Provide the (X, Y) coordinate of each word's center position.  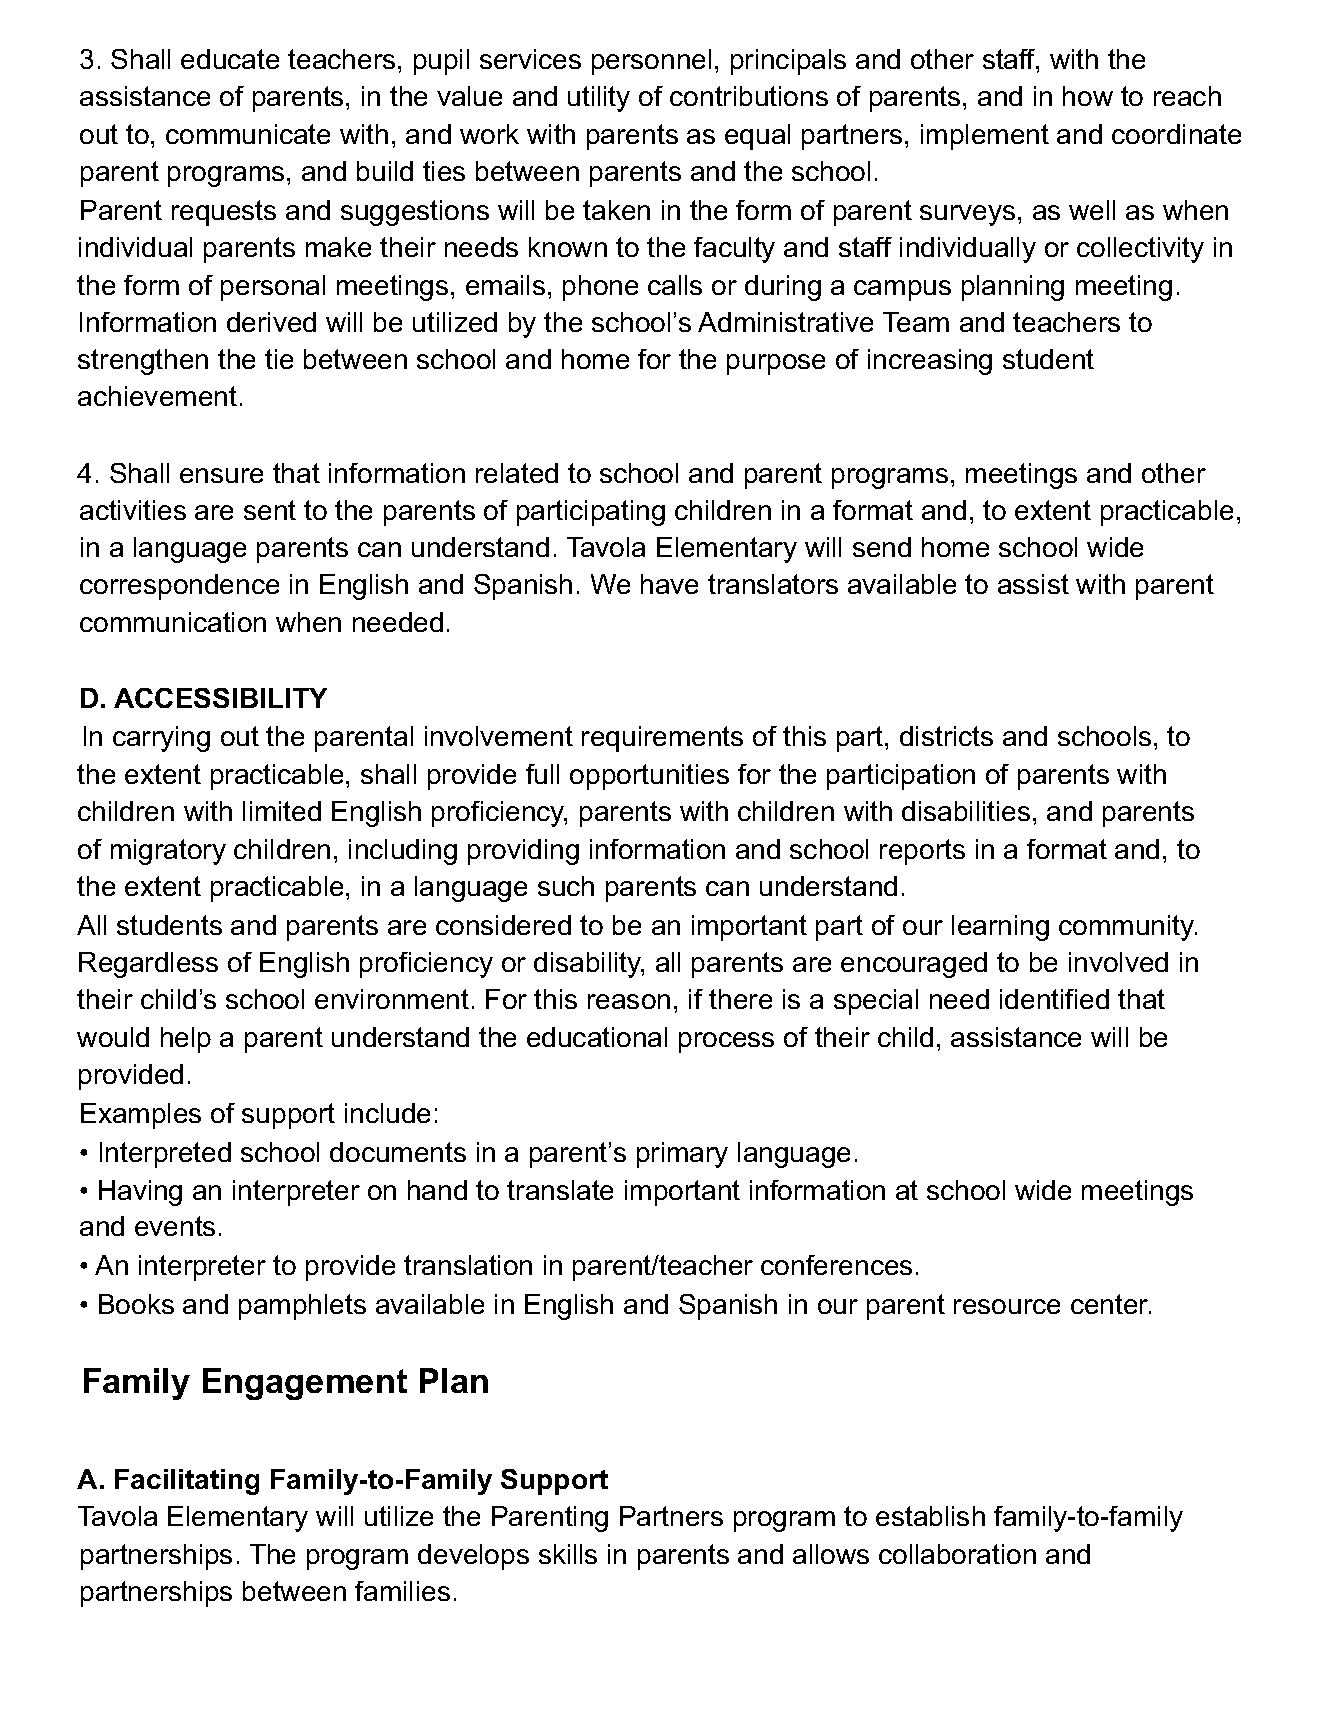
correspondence (179, 587)
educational (597, 1037)
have (669, 584)
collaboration (957, 1554)
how (1088, 96)
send (882, 547)
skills (568, 1554)
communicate (248, 134)
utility (599, 99)
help (186, 1040)
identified (1054, 999)
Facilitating (187, 1482)
